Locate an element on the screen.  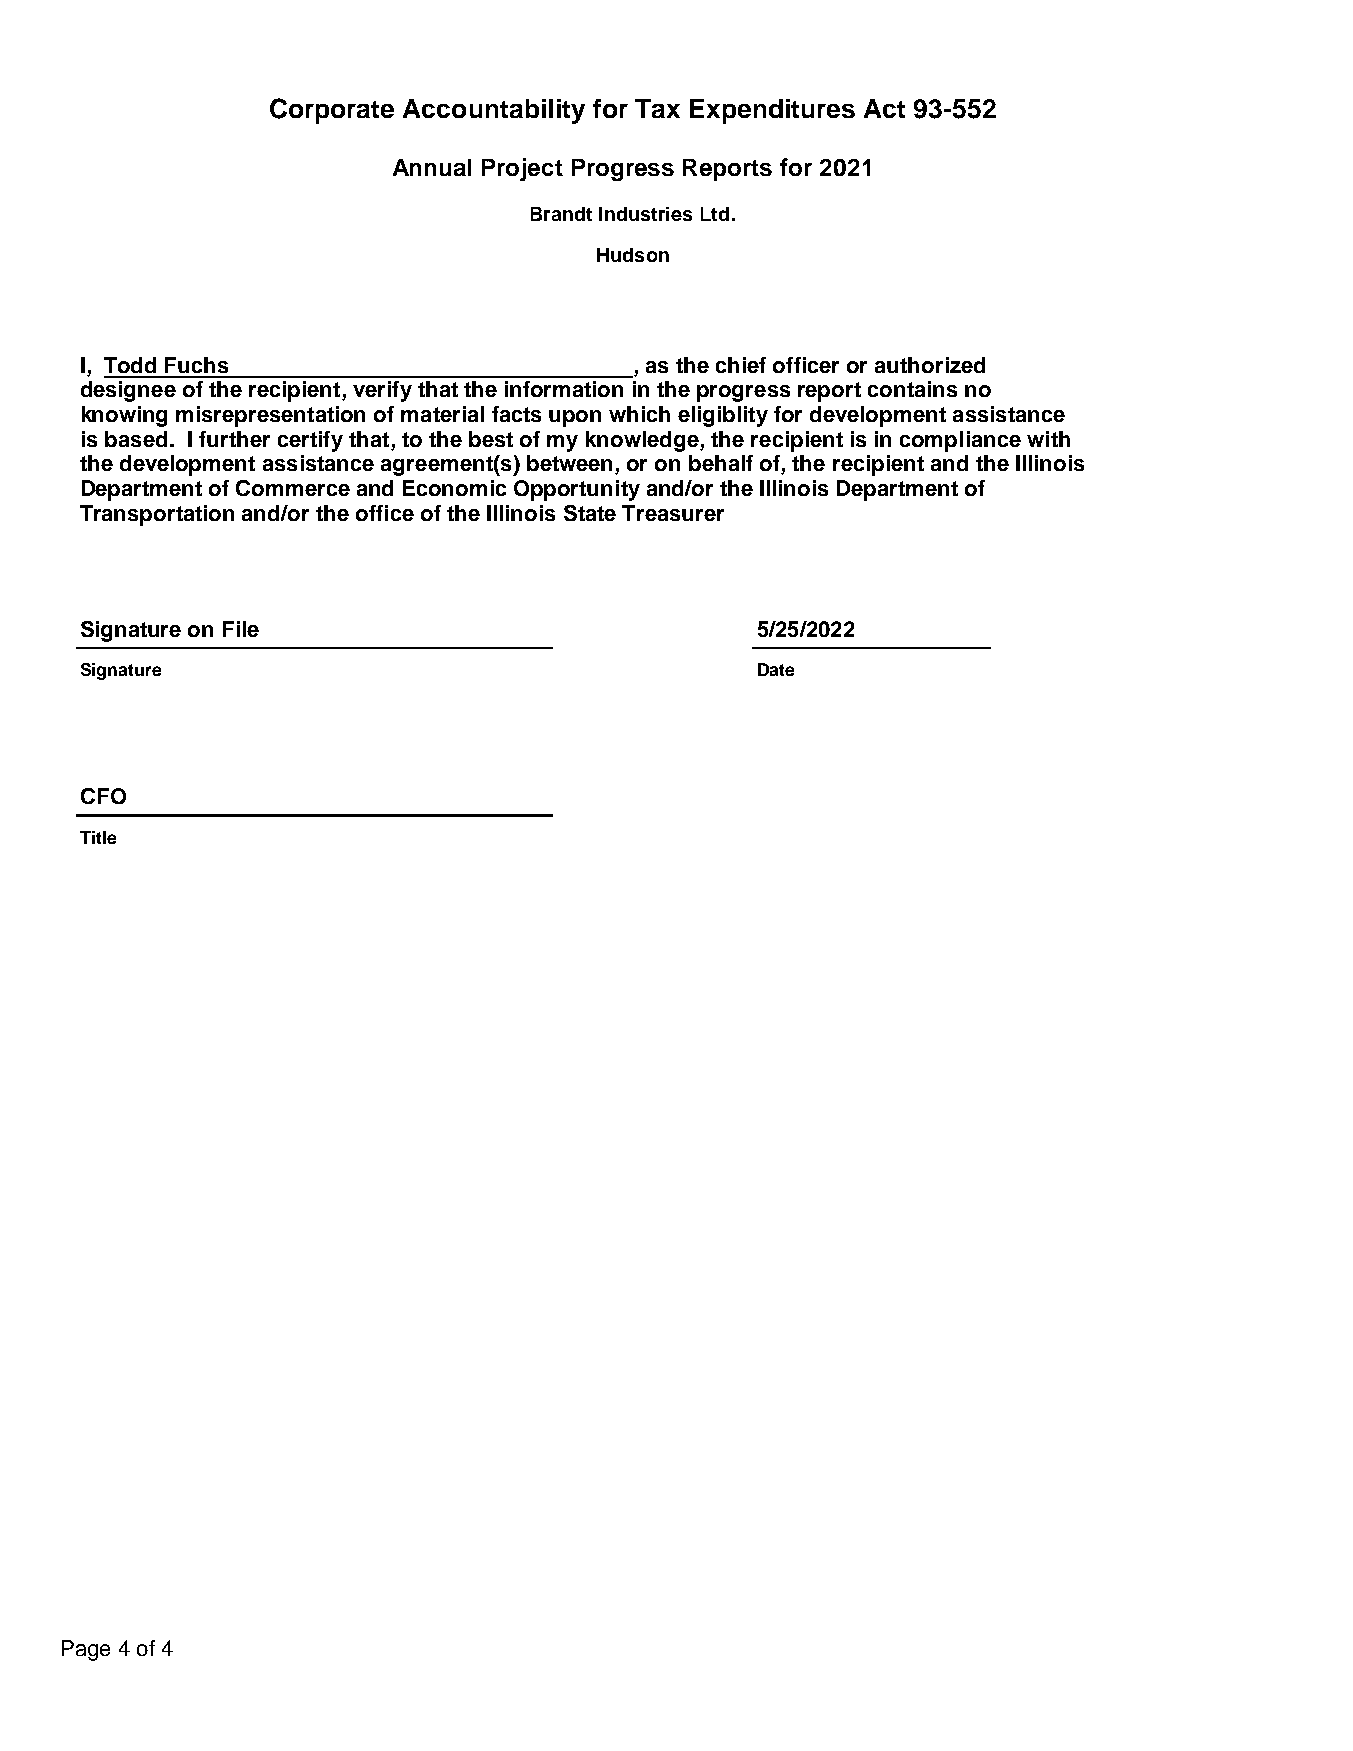
Corporate is located at coordinates (332, 111).
